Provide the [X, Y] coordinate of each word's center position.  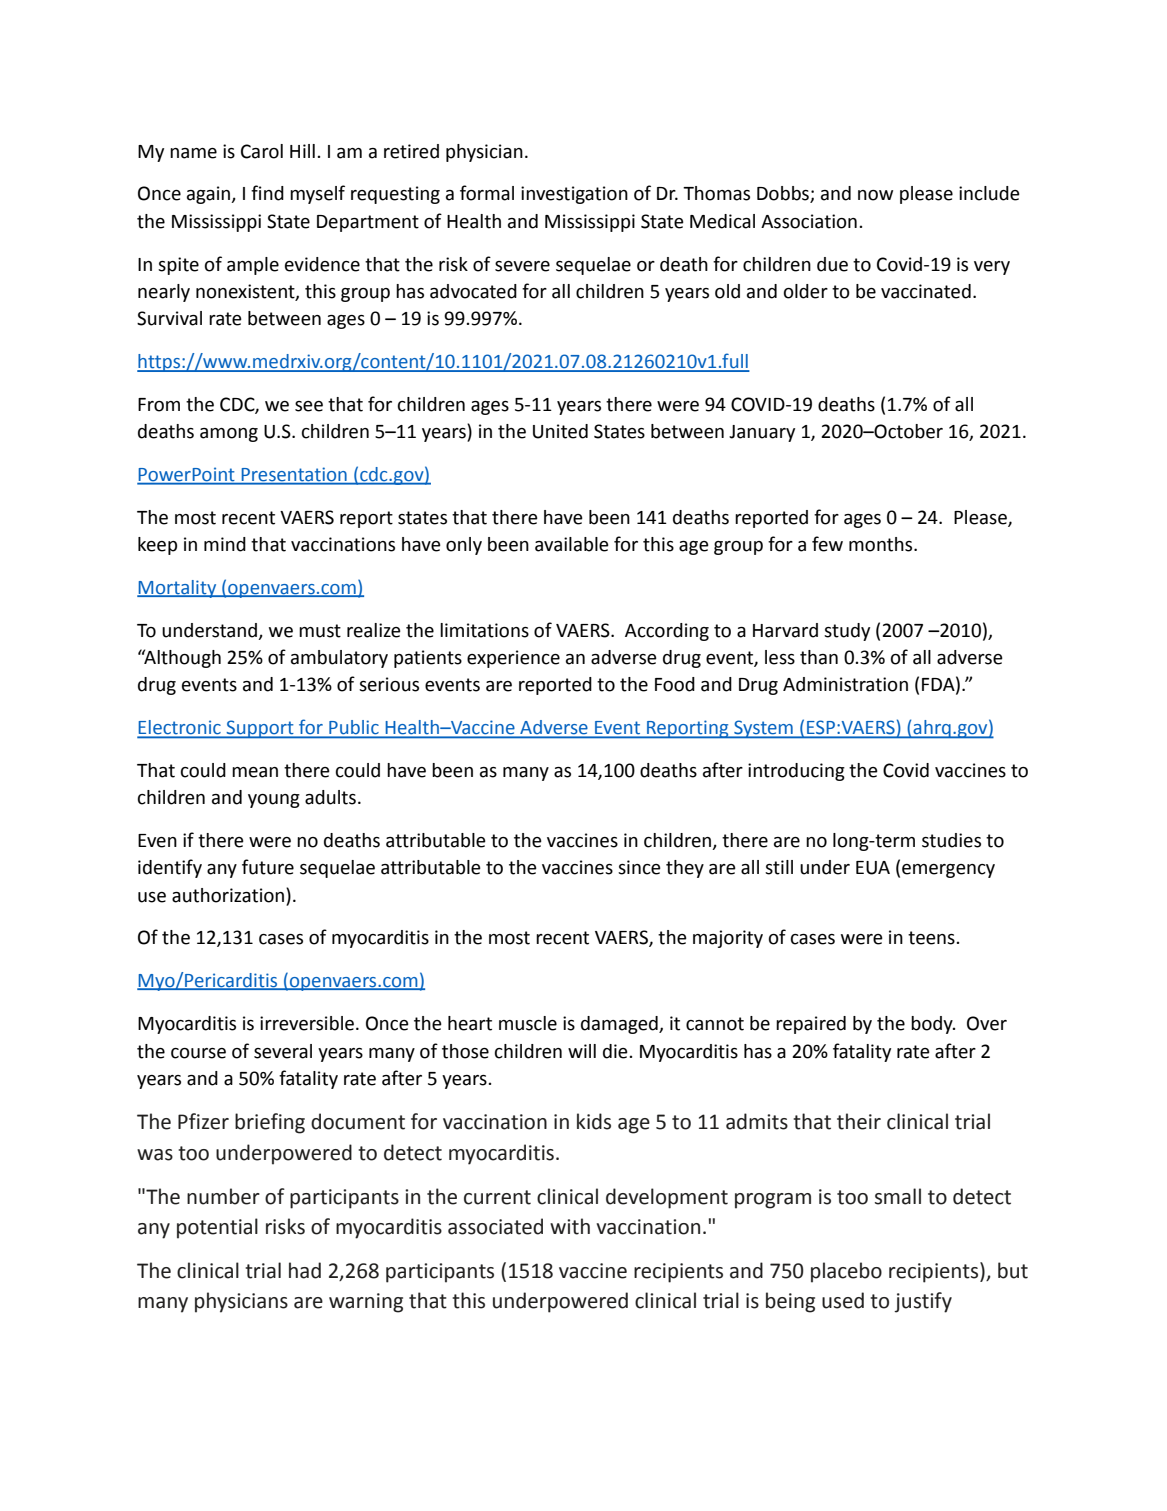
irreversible [307, 1023]
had [305, 1270]
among [229, 435]
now [875, 195]
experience [513, 659]
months [882, 544]
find [267, 193]
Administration [845, 684]
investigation [574, 195]
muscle [528, 1023]
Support [260, 729]
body [933, 1025]
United [560, 431]
